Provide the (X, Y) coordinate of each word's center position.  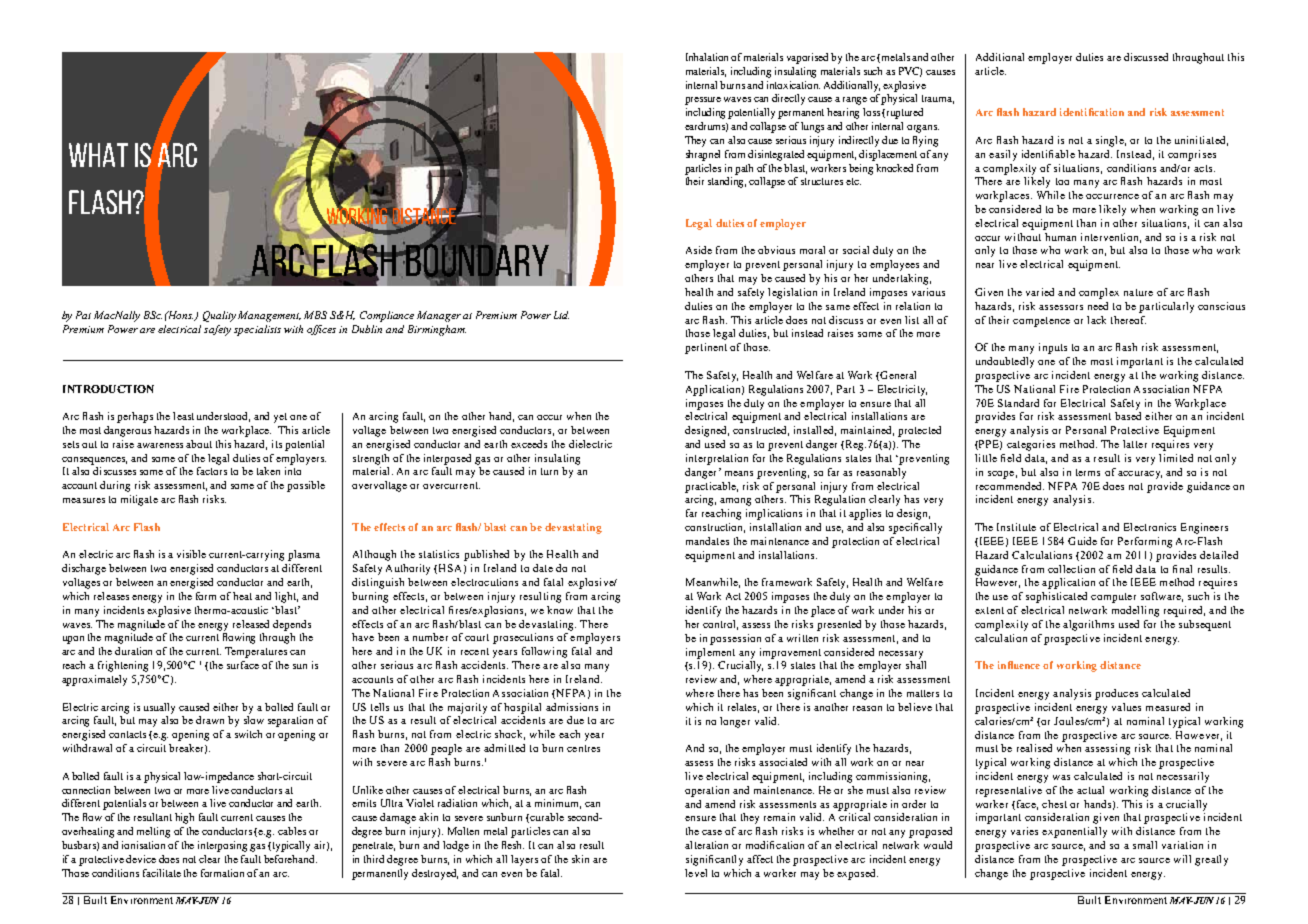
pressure (703, 101)
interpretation (717, 459)
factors (212, 471)
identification (1092, 112)
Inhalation (709, 57)
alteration (706, 845)
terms (1088, 472)
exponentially (1074, 832)
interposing (224, 846)
